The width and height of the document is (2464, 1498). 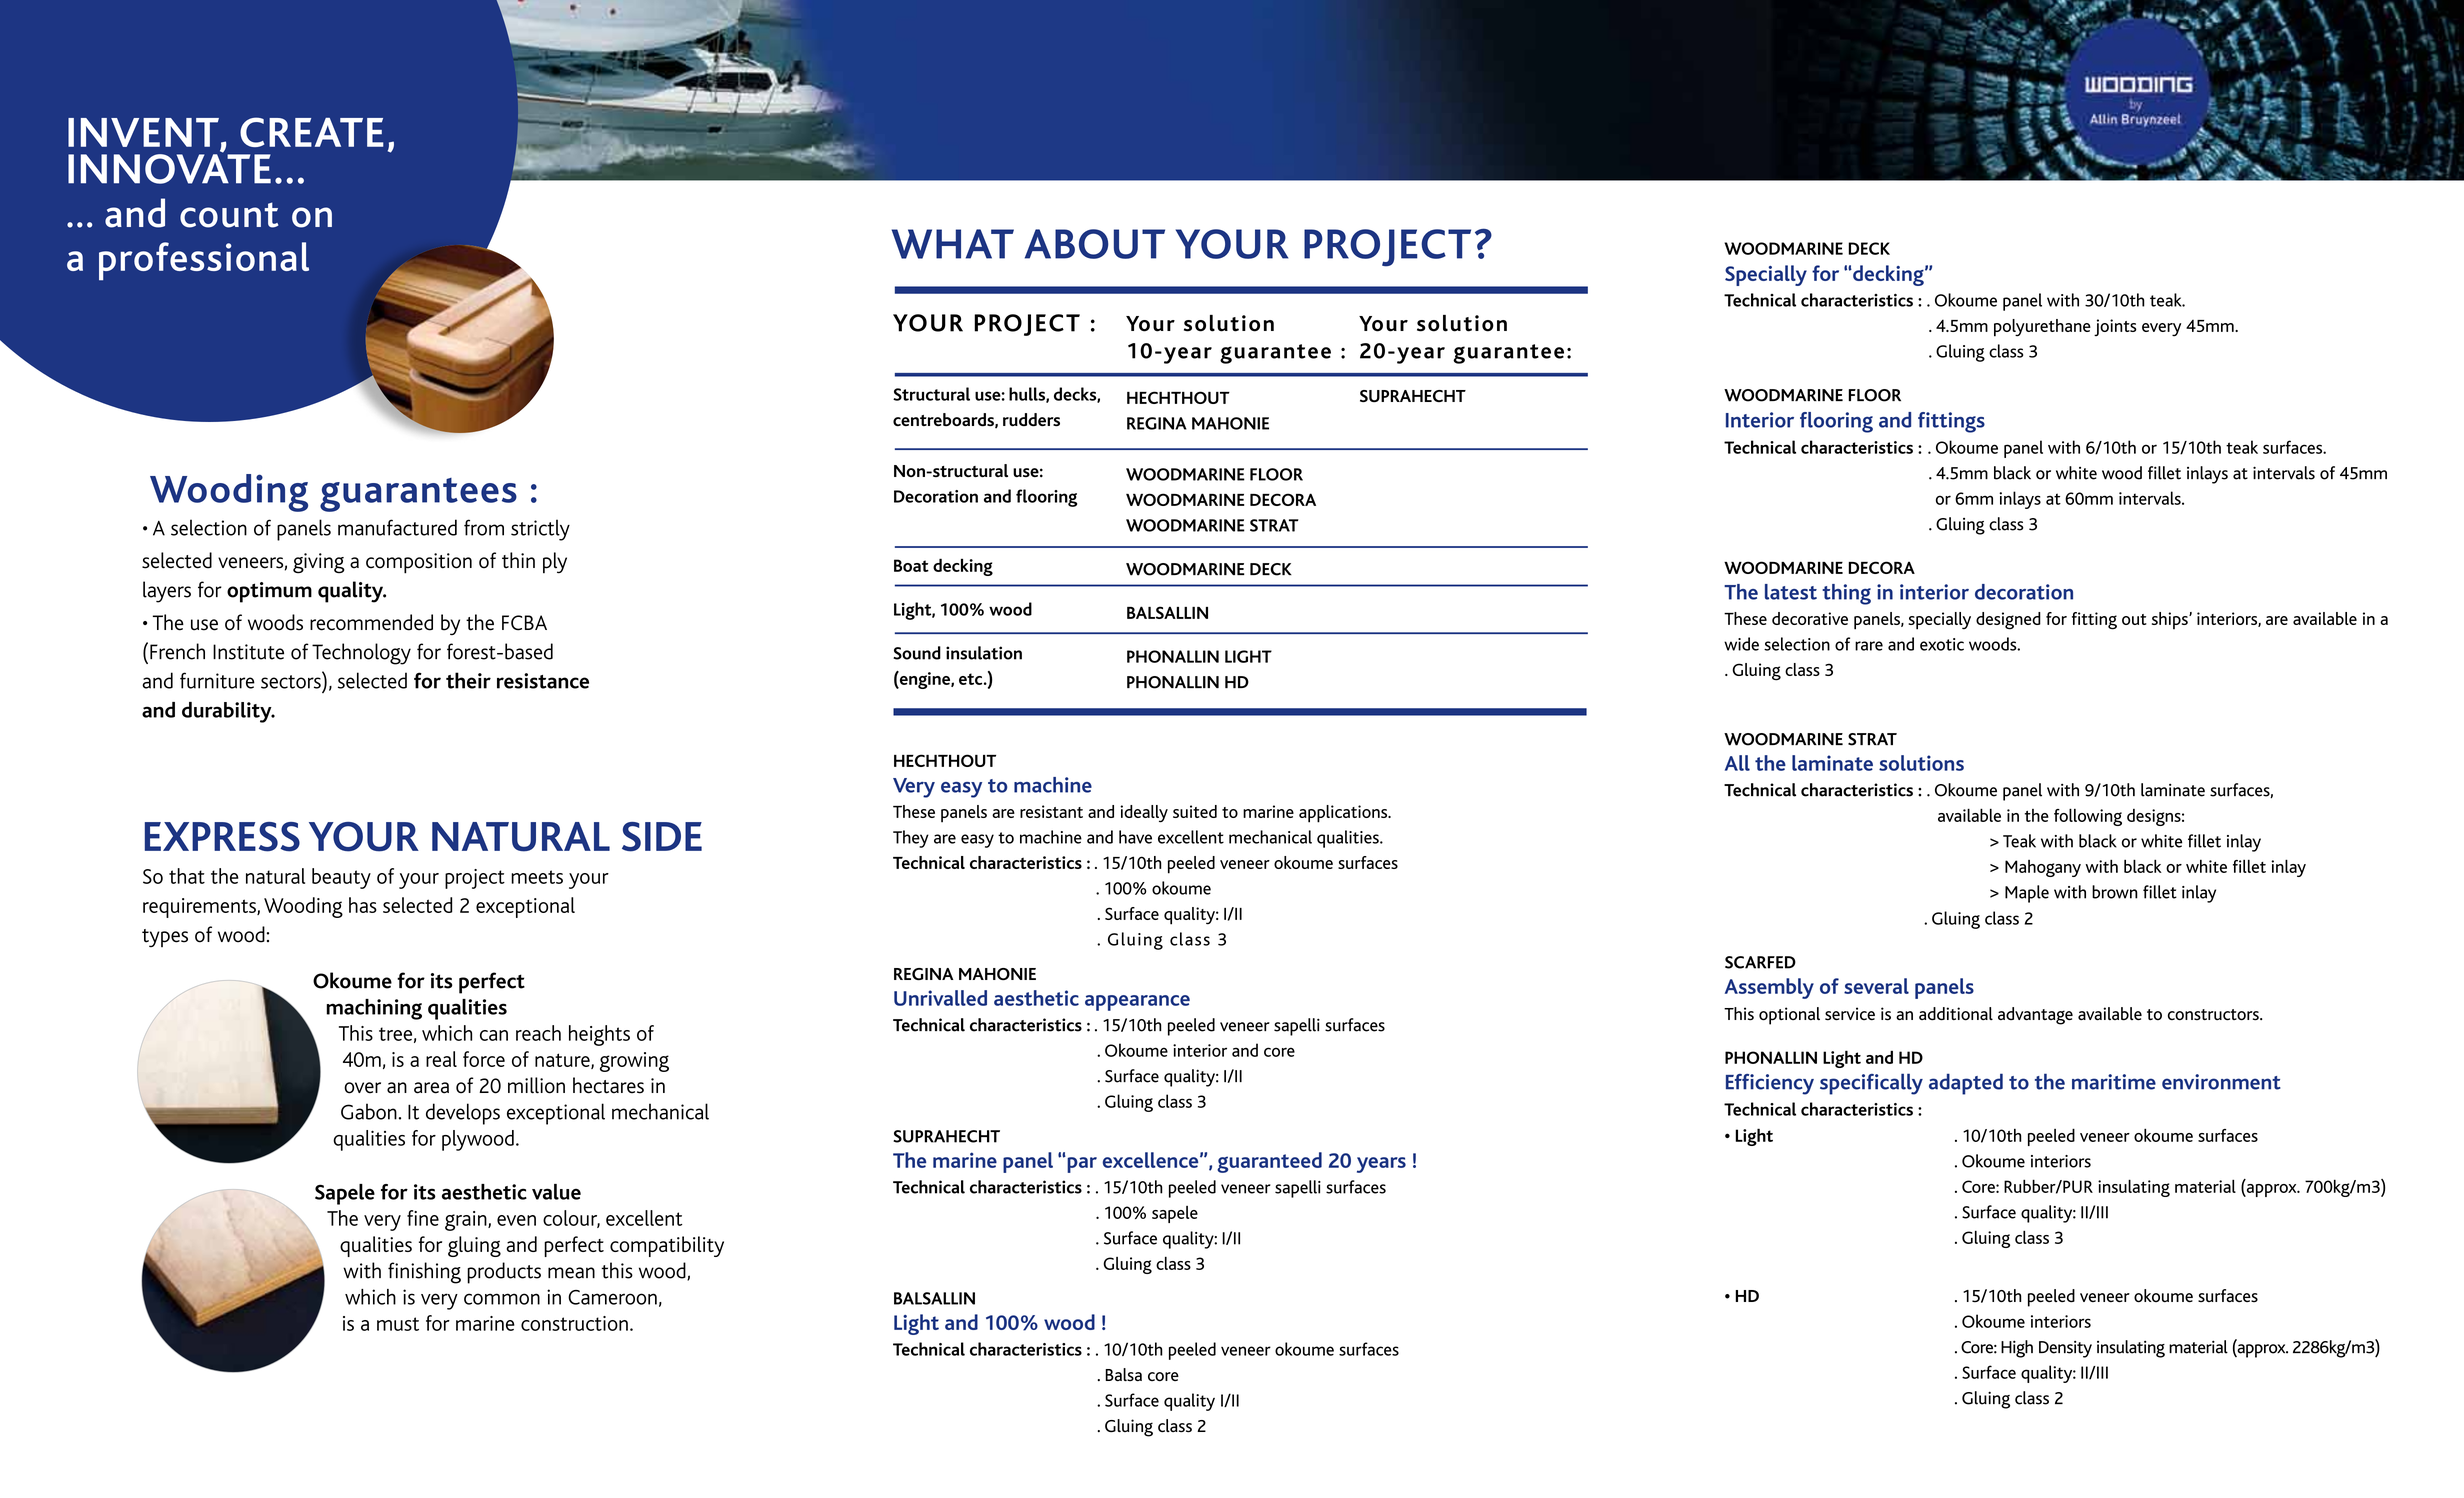 What do you see at coordinates (1095, 244) in the document?
I see `ABOUT` at bounding box center [1095, 244].
